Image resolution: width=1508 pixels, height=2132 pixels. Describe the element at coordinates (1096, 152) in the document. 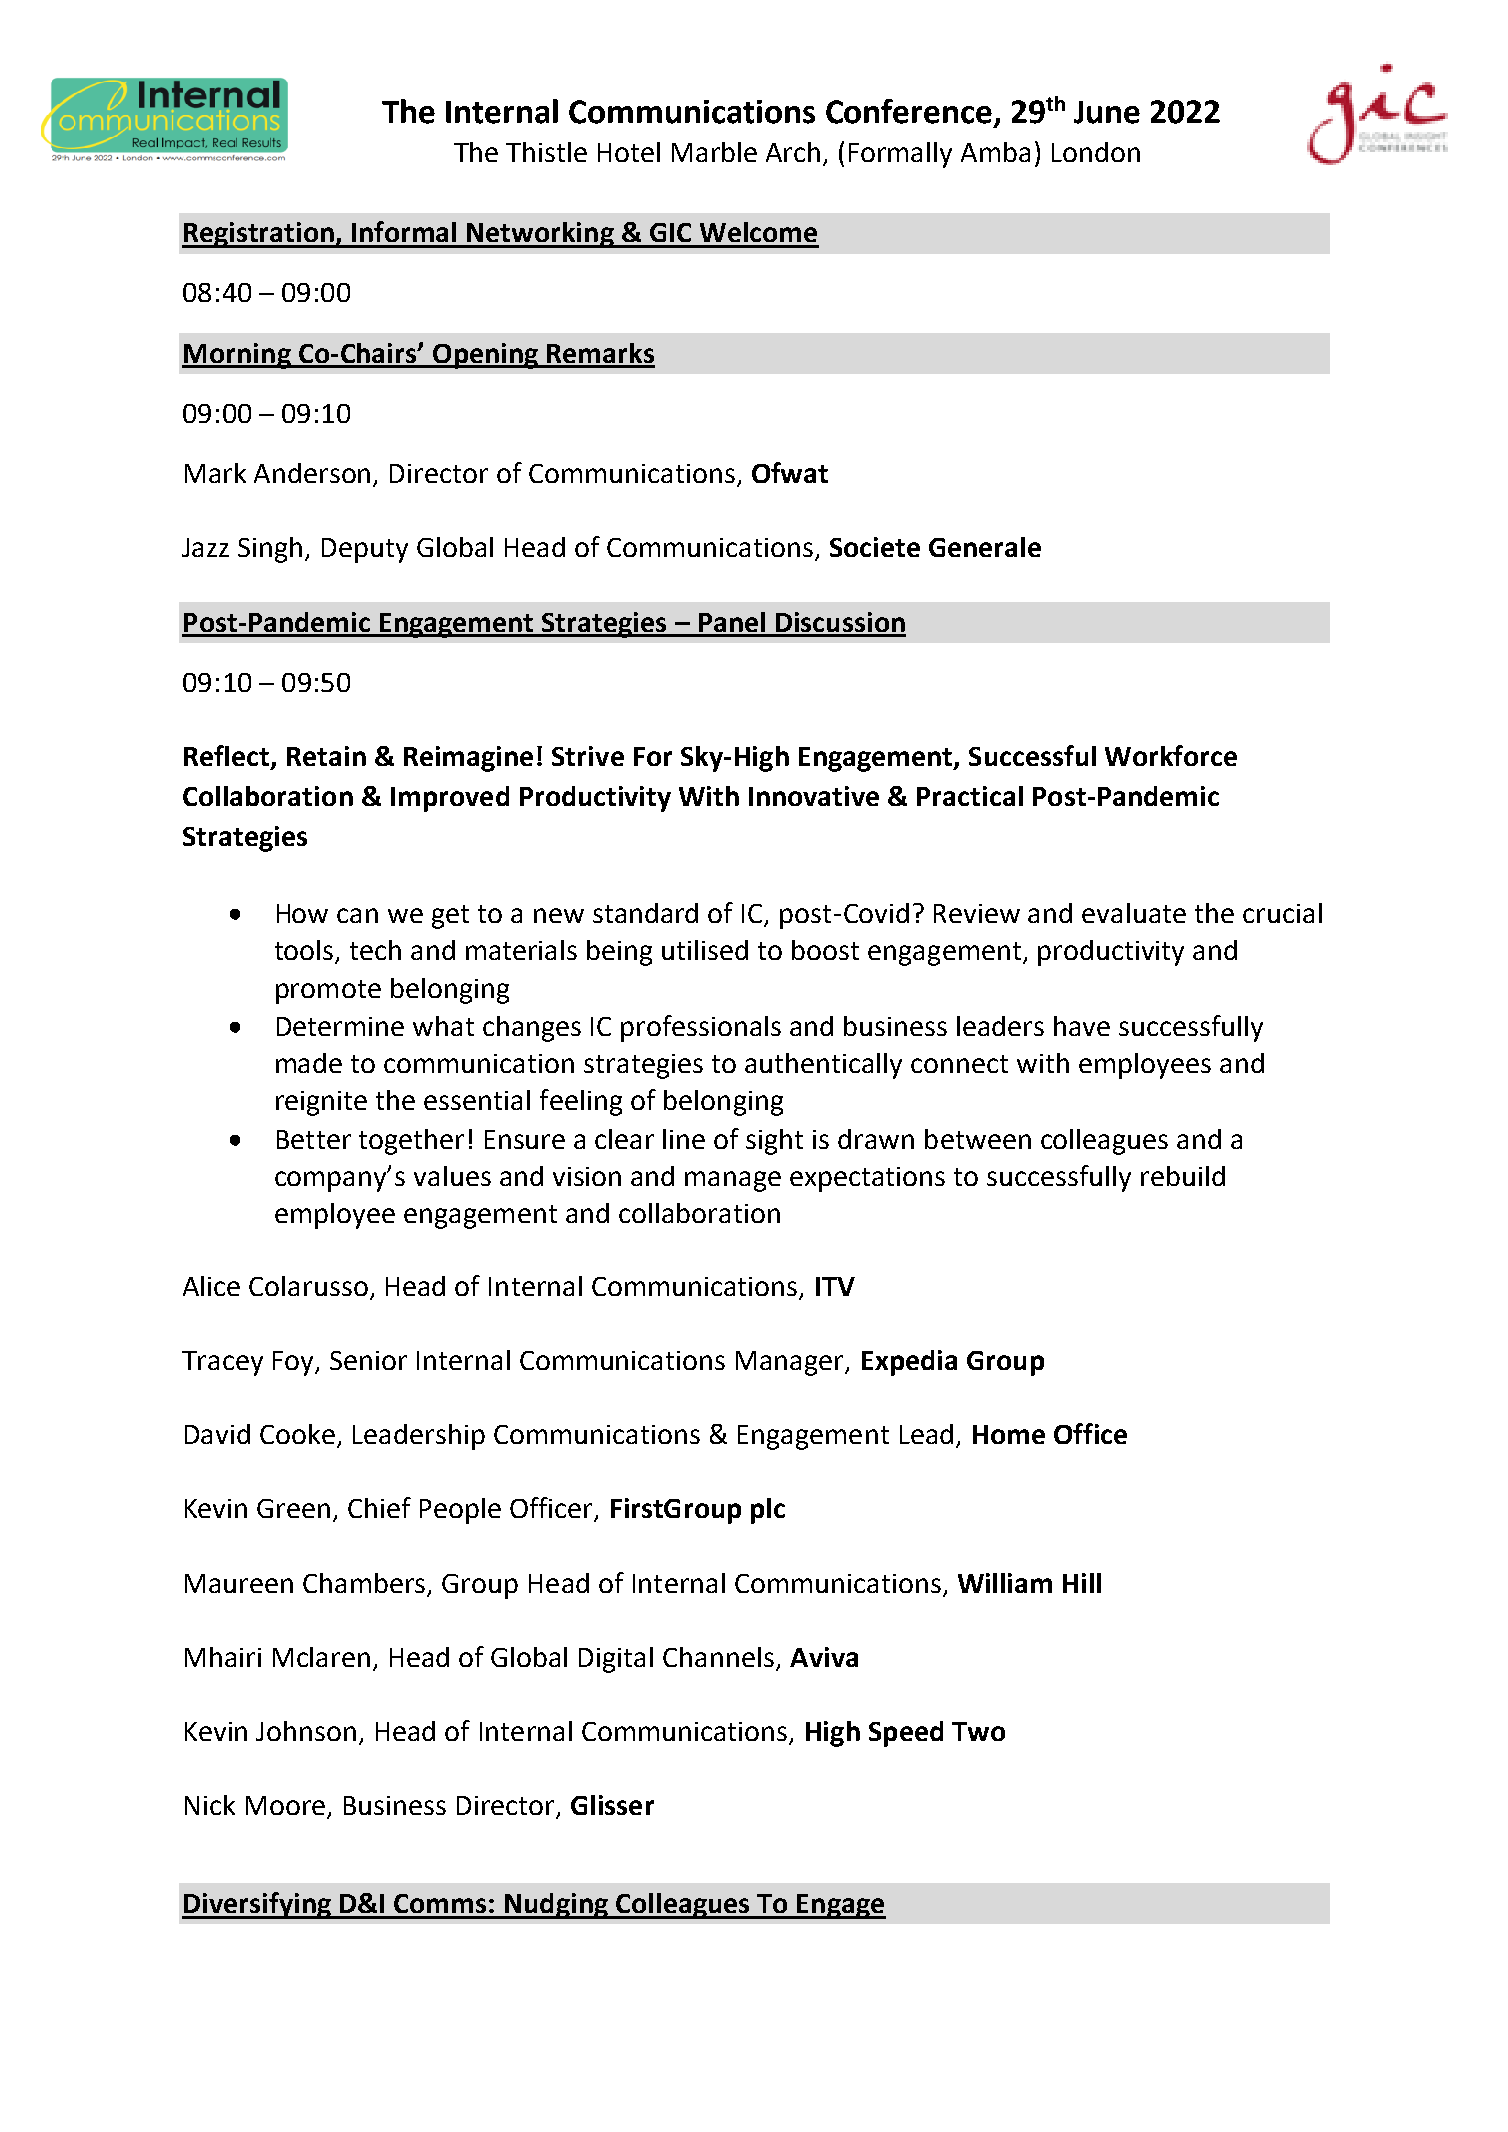

I see `London` at that location.
